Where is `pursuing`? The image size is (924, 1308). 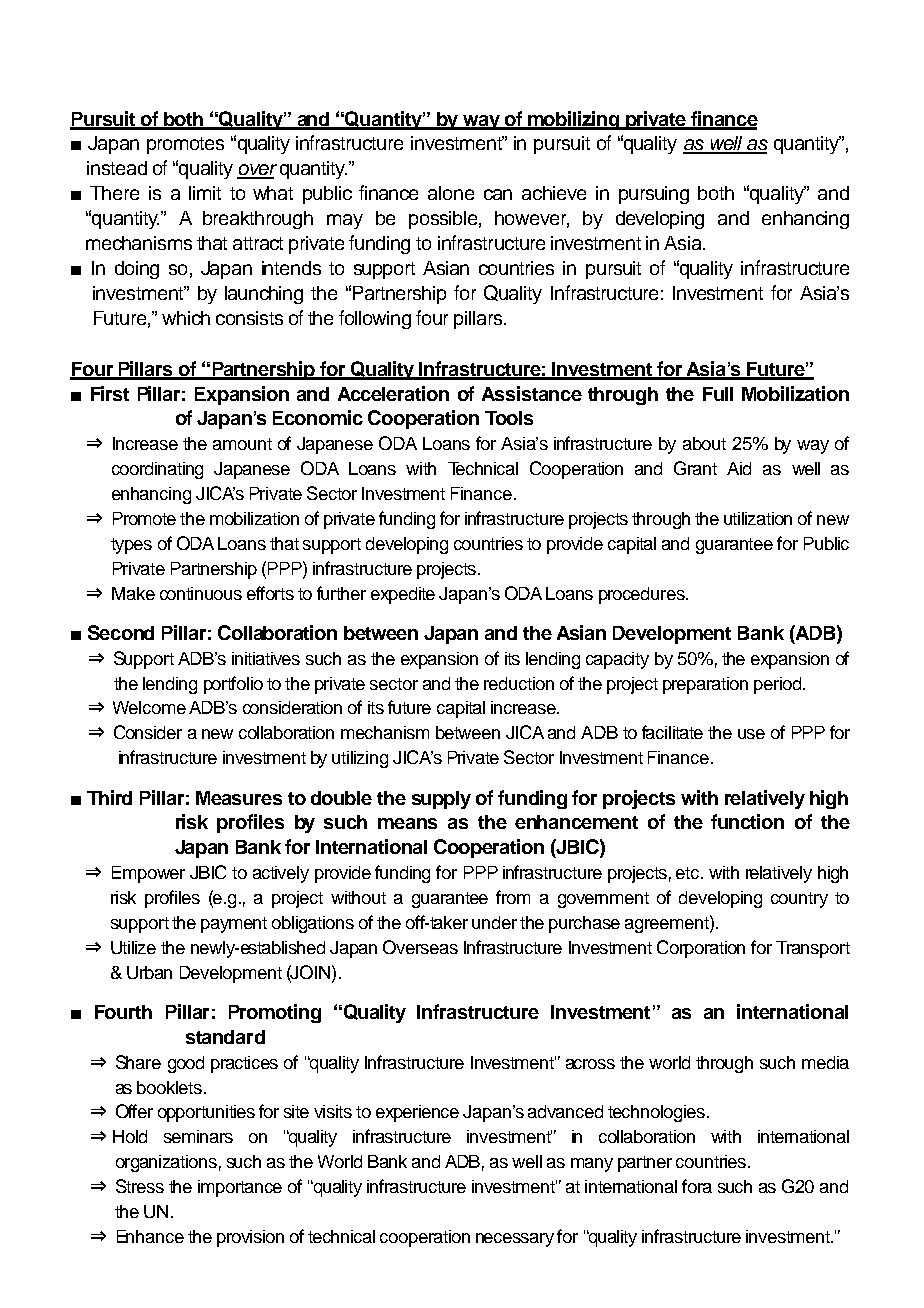
pursuing is located at coordinates (654, 195).
